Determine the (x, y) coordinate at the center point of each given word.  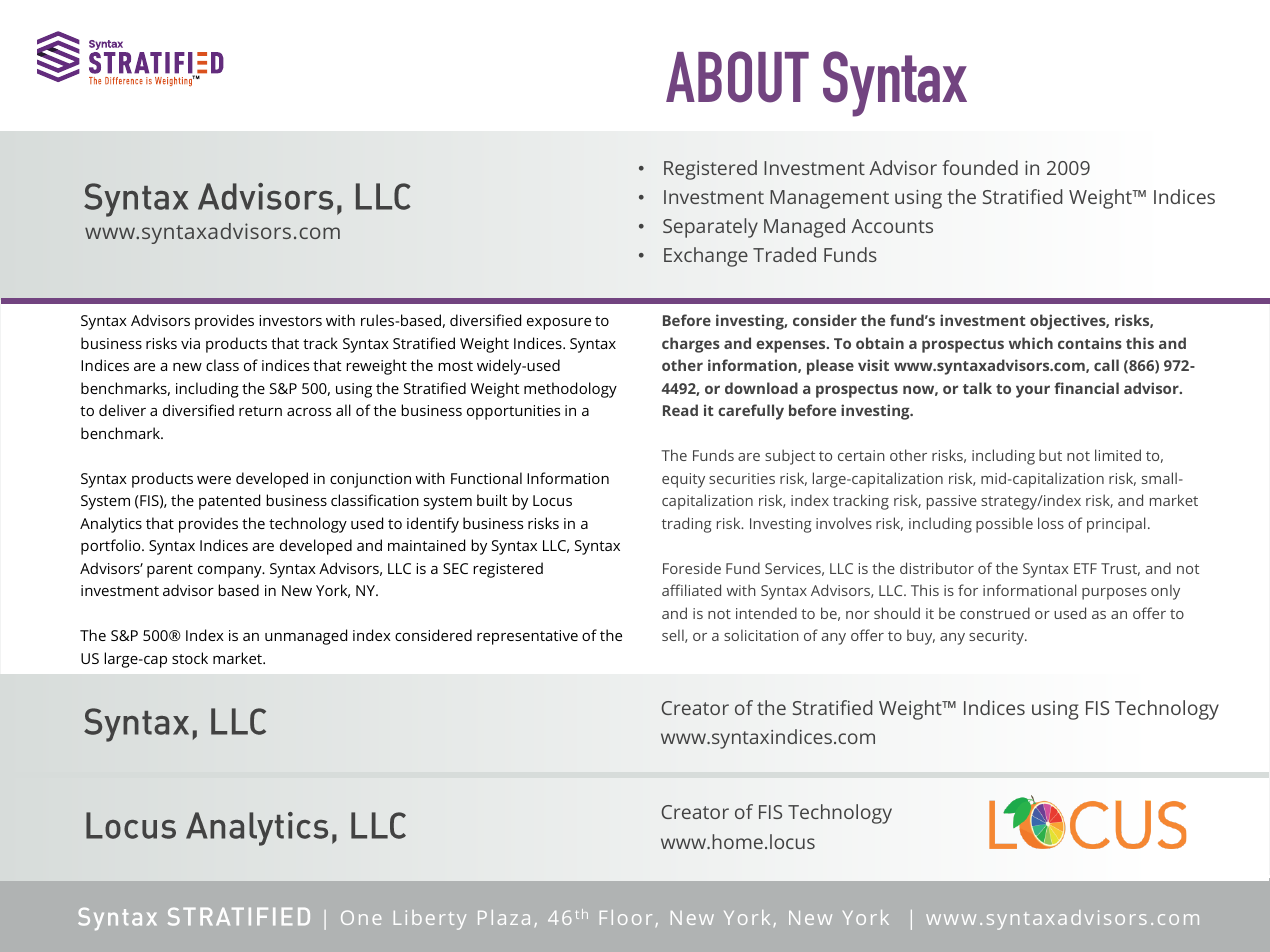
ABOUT (737, 77)
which (1031, 343)
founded (980, 167)
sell (674, 636)
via (190, 343)
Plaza (504, 917)
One (361, 917)
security (997, 637)
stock (190, 658)
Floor (626, 917)
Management (829, 199)
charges (691, 345)
